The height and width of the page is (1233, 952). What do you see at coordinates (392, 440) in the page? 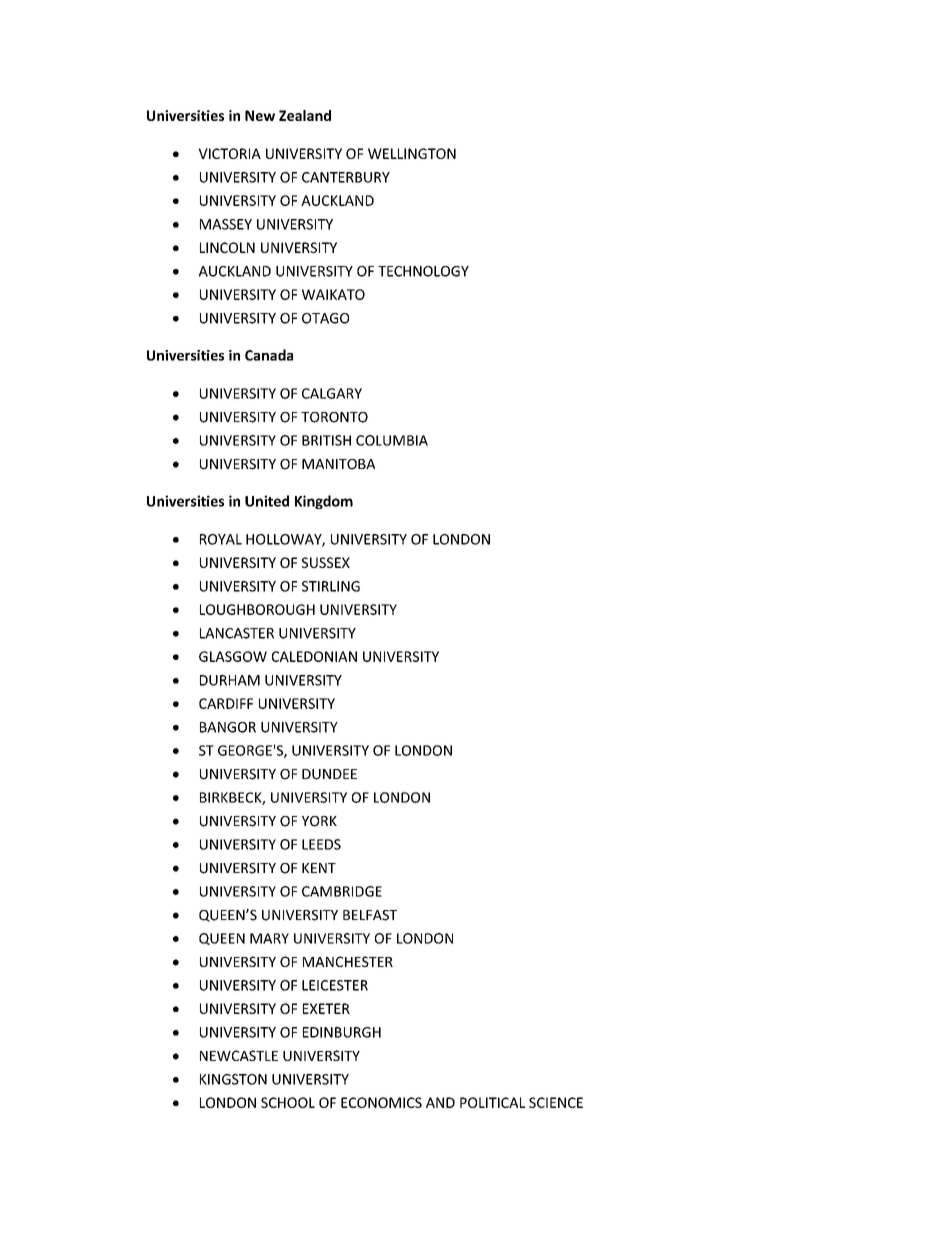
I see `COLUMBIA` at bounding box center [392, 440].
